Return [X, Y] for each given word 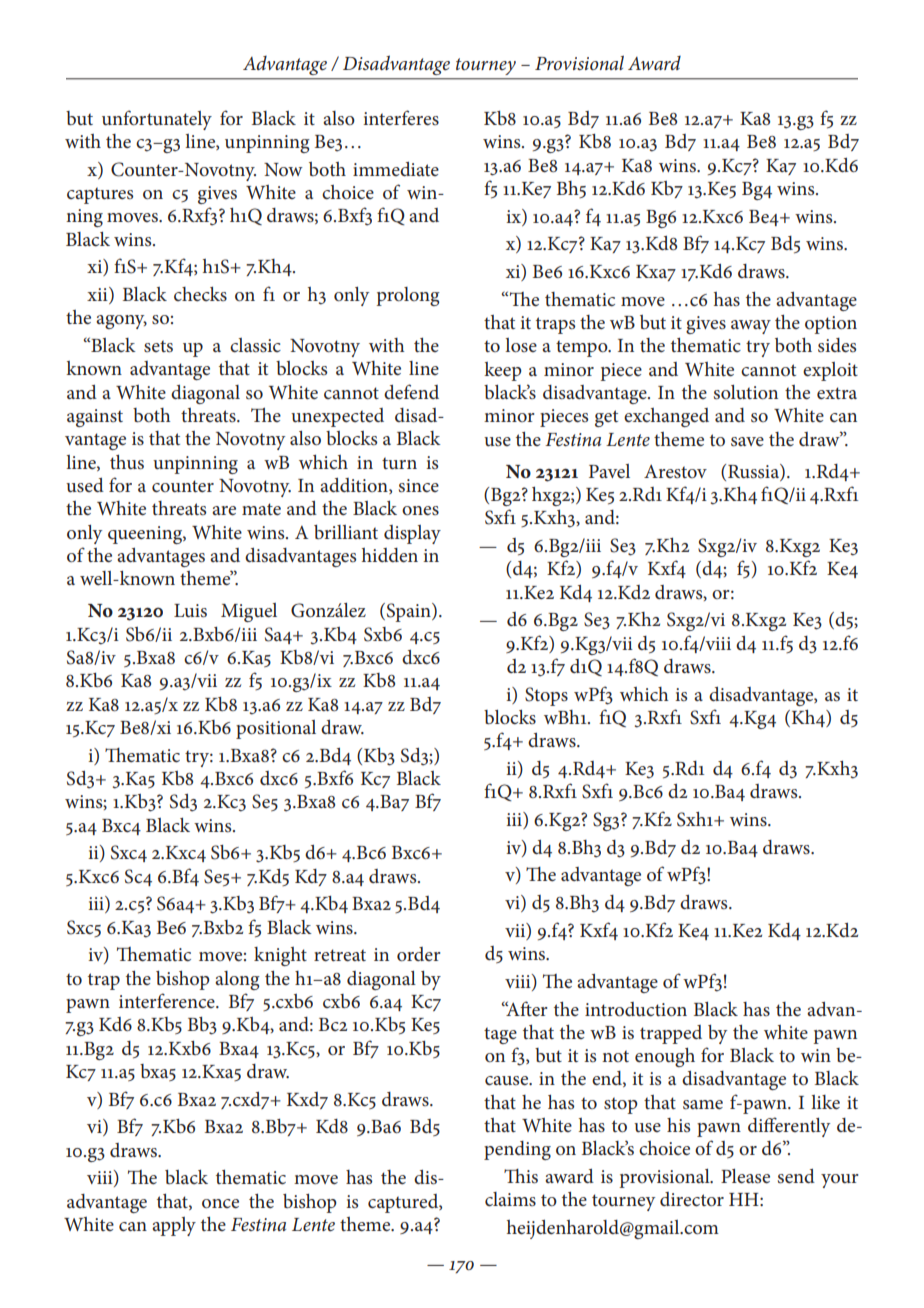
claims [510, 1199]
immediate [396, 169]
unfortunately [157, 120]
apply [174, 1226]
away [751, 327]
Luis [190, 611]
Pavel [609, 471]
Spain [410, 612]
